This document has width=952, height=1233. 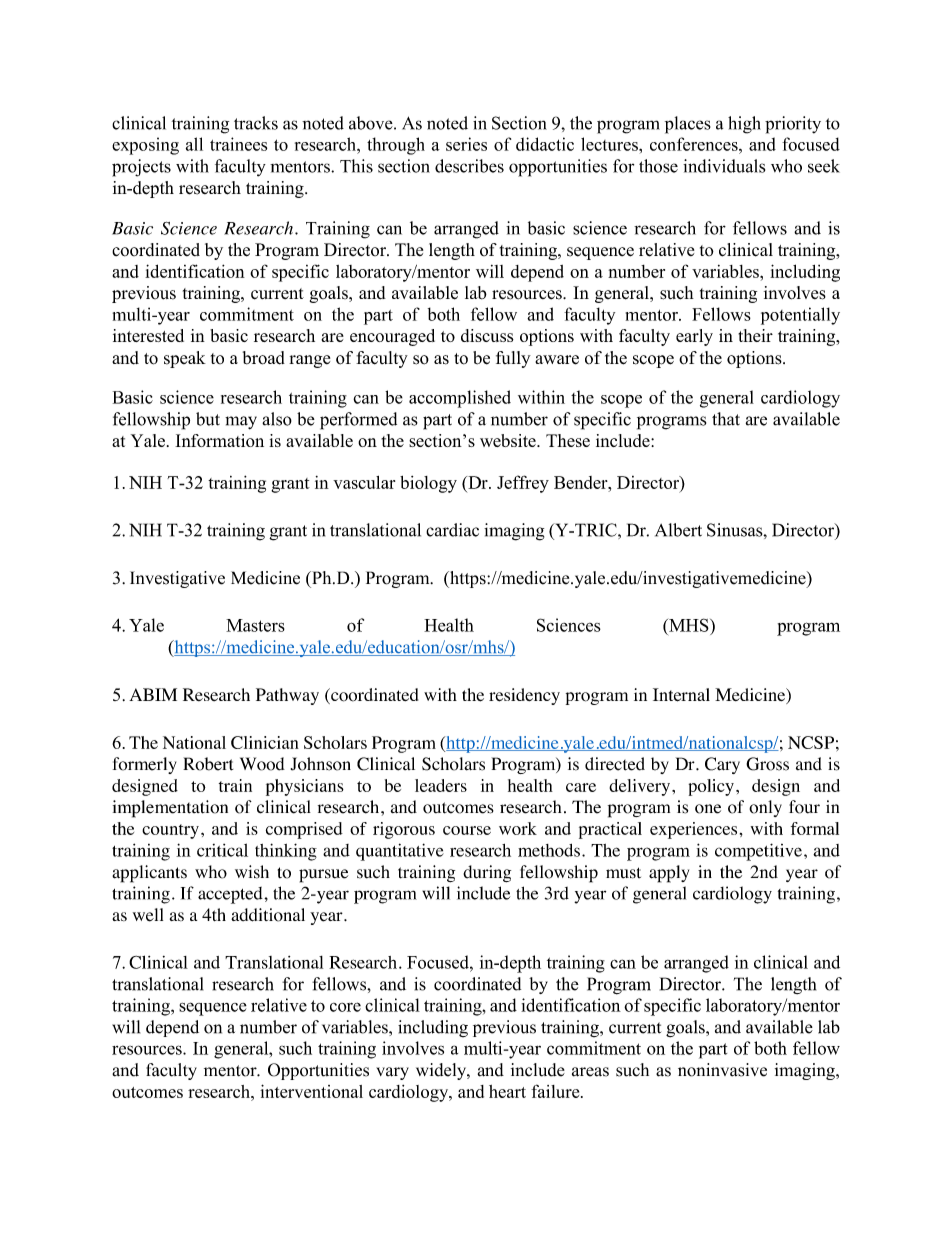 I want to click on that, so click(x=726, y=419).
